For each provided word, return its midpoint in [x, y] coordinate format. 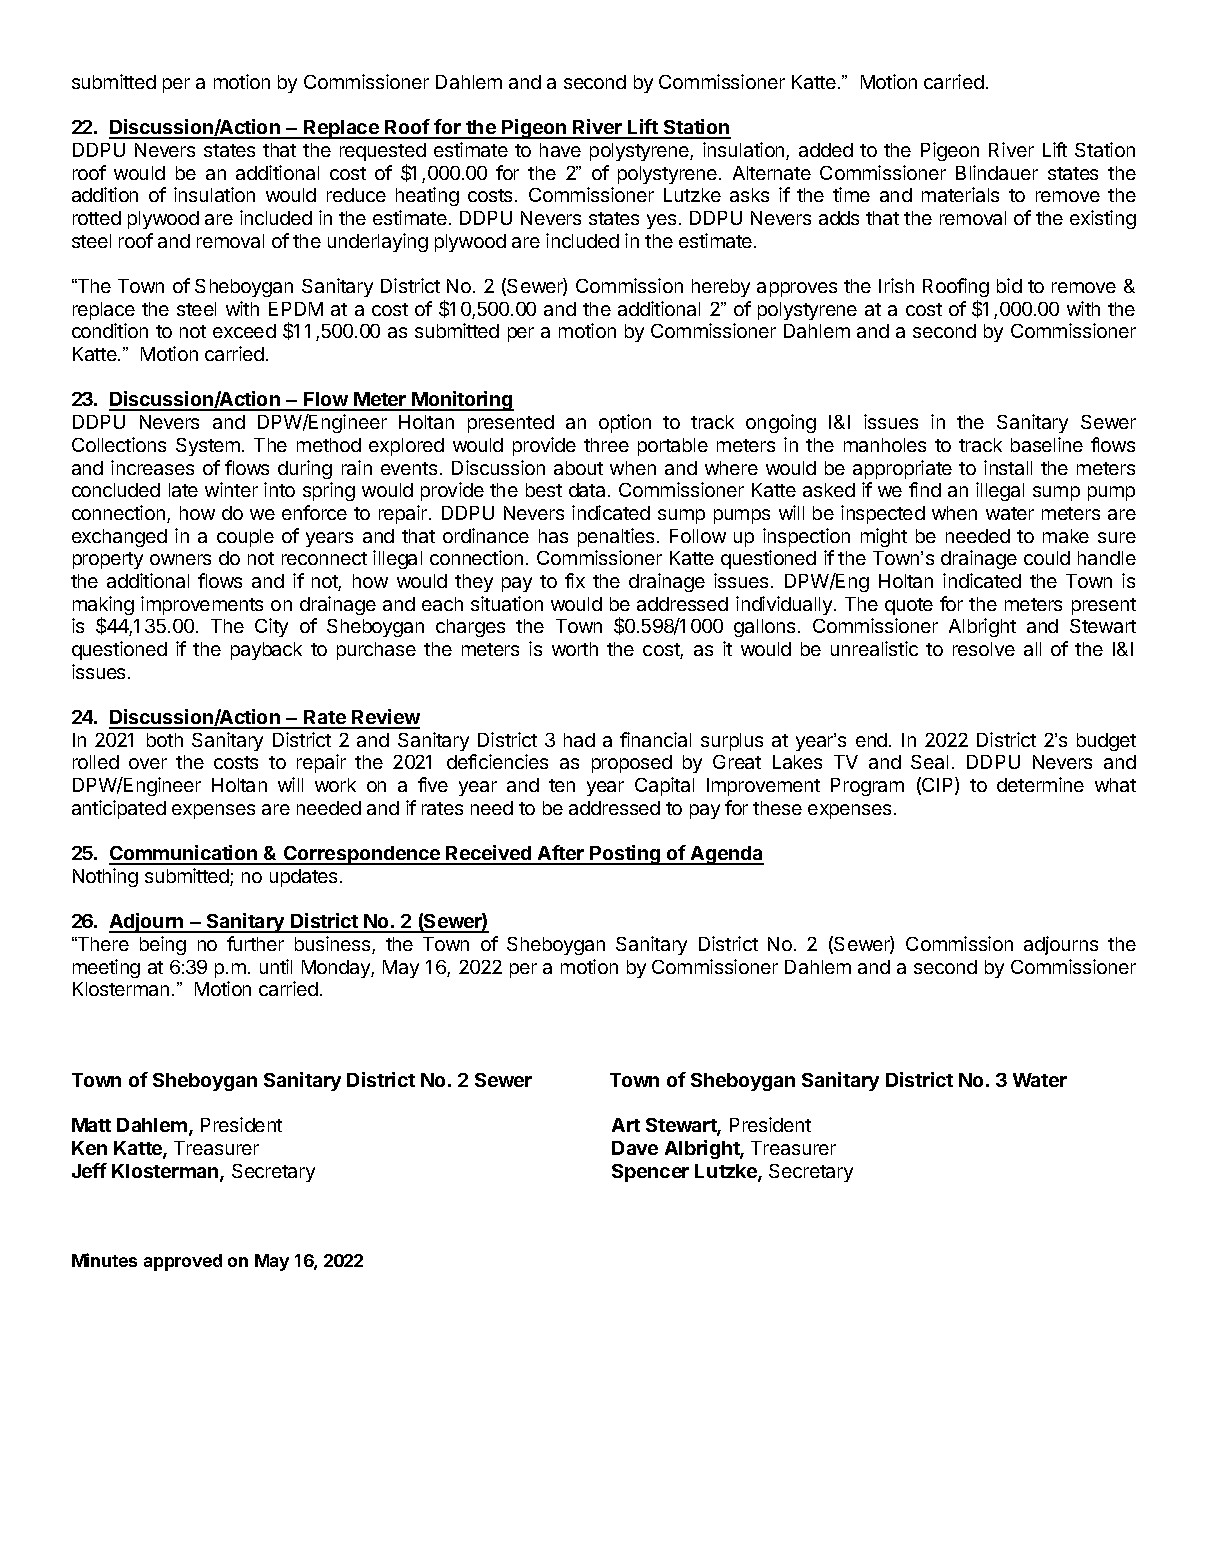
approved [183, 1262]
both [165, 740]
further [255, 943]
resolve [984, 649]
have [560, 150]
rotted [97, 218]
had [579, 740]
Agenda [726, 855]
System [208, 447]
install [1008, 467]
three [606, 445]
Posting [625, 855]
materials [960, 194]
